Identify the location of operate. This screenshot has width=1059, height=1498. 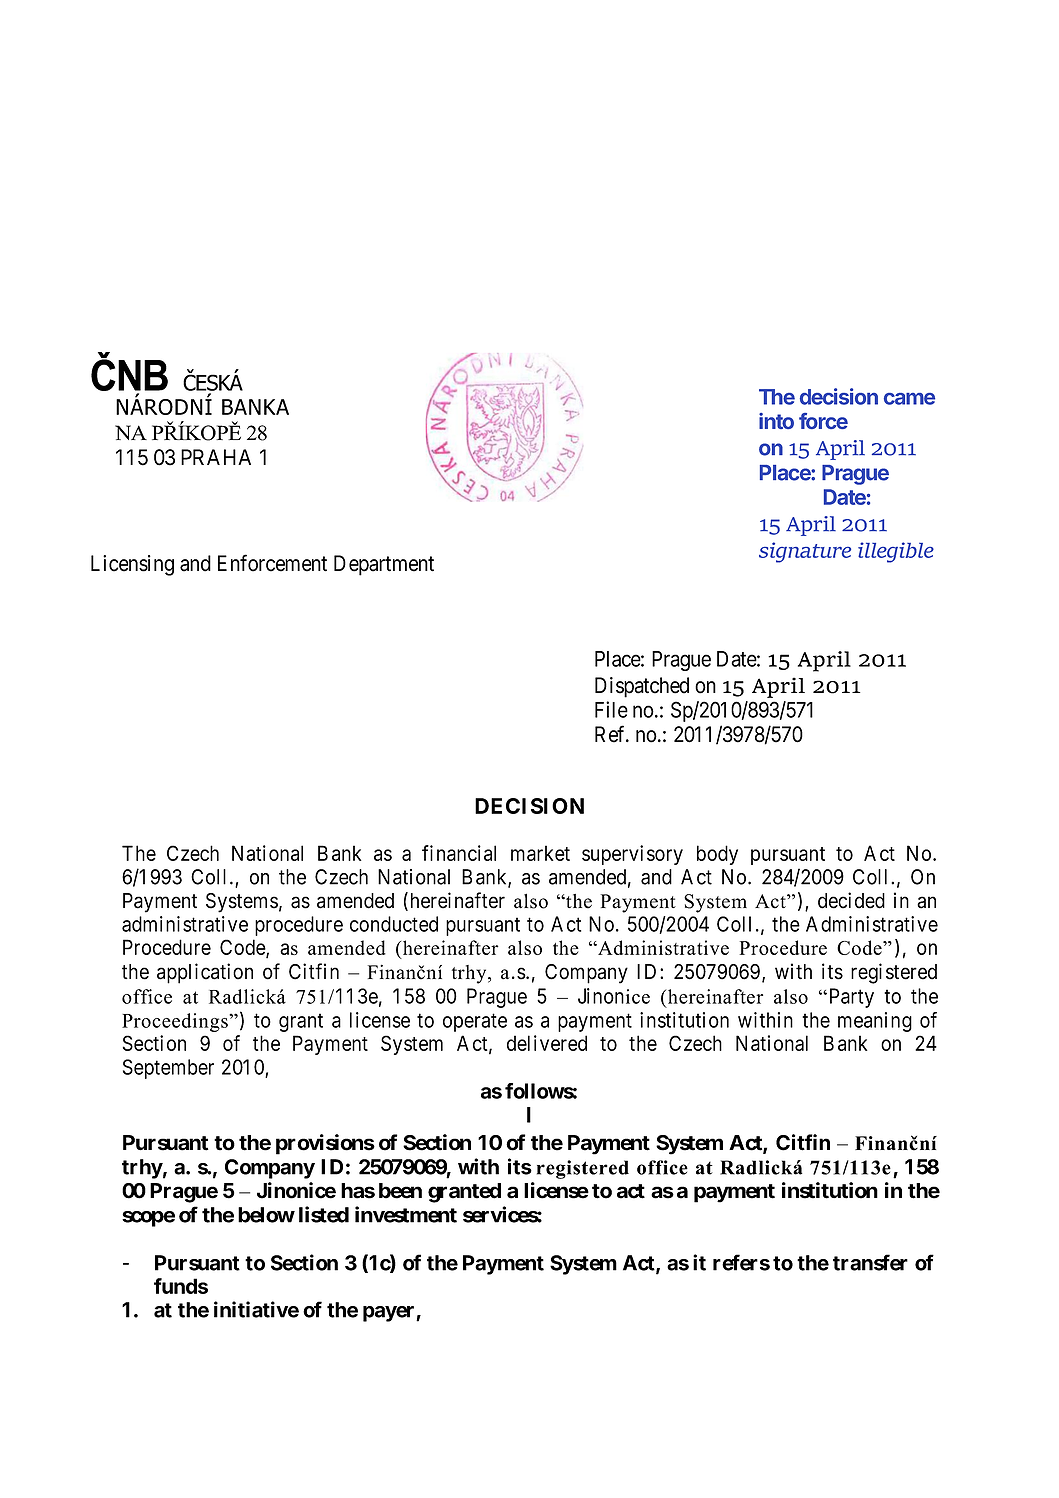
(475, 1022).
